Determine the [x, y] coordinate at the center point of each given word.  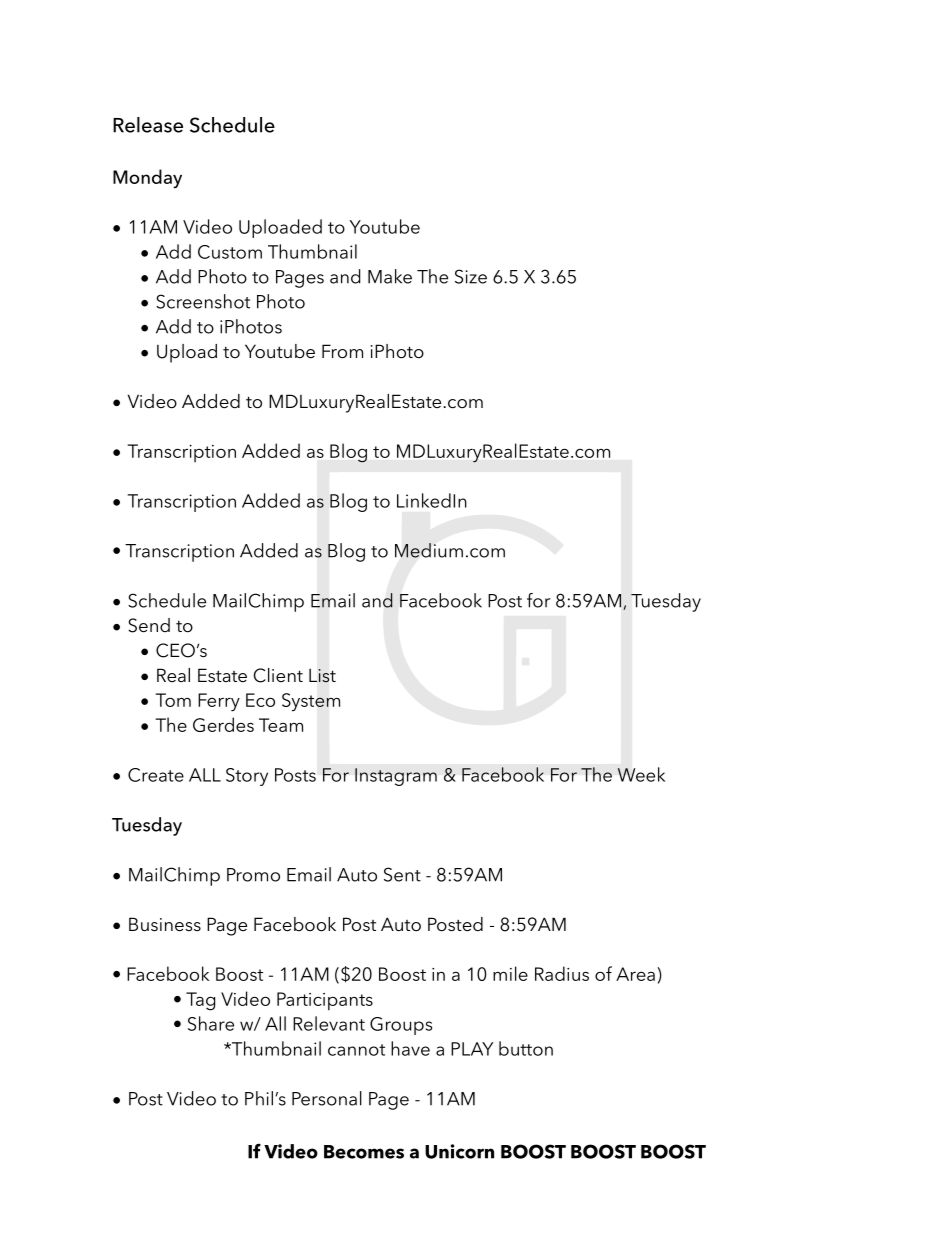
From [342, 351]
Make [390, 276]
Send [149, 625]
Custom [230, 252]
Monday [147, 179]
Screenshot [203, 301]
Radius [562, 973]
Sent [402, 874]
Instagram [396, 777]
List [322, 675]
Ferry [219, 702]
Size [471, 276]
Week [641, 774]
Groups [401, 1026]
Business [165, 924]
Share [211, 1023]
